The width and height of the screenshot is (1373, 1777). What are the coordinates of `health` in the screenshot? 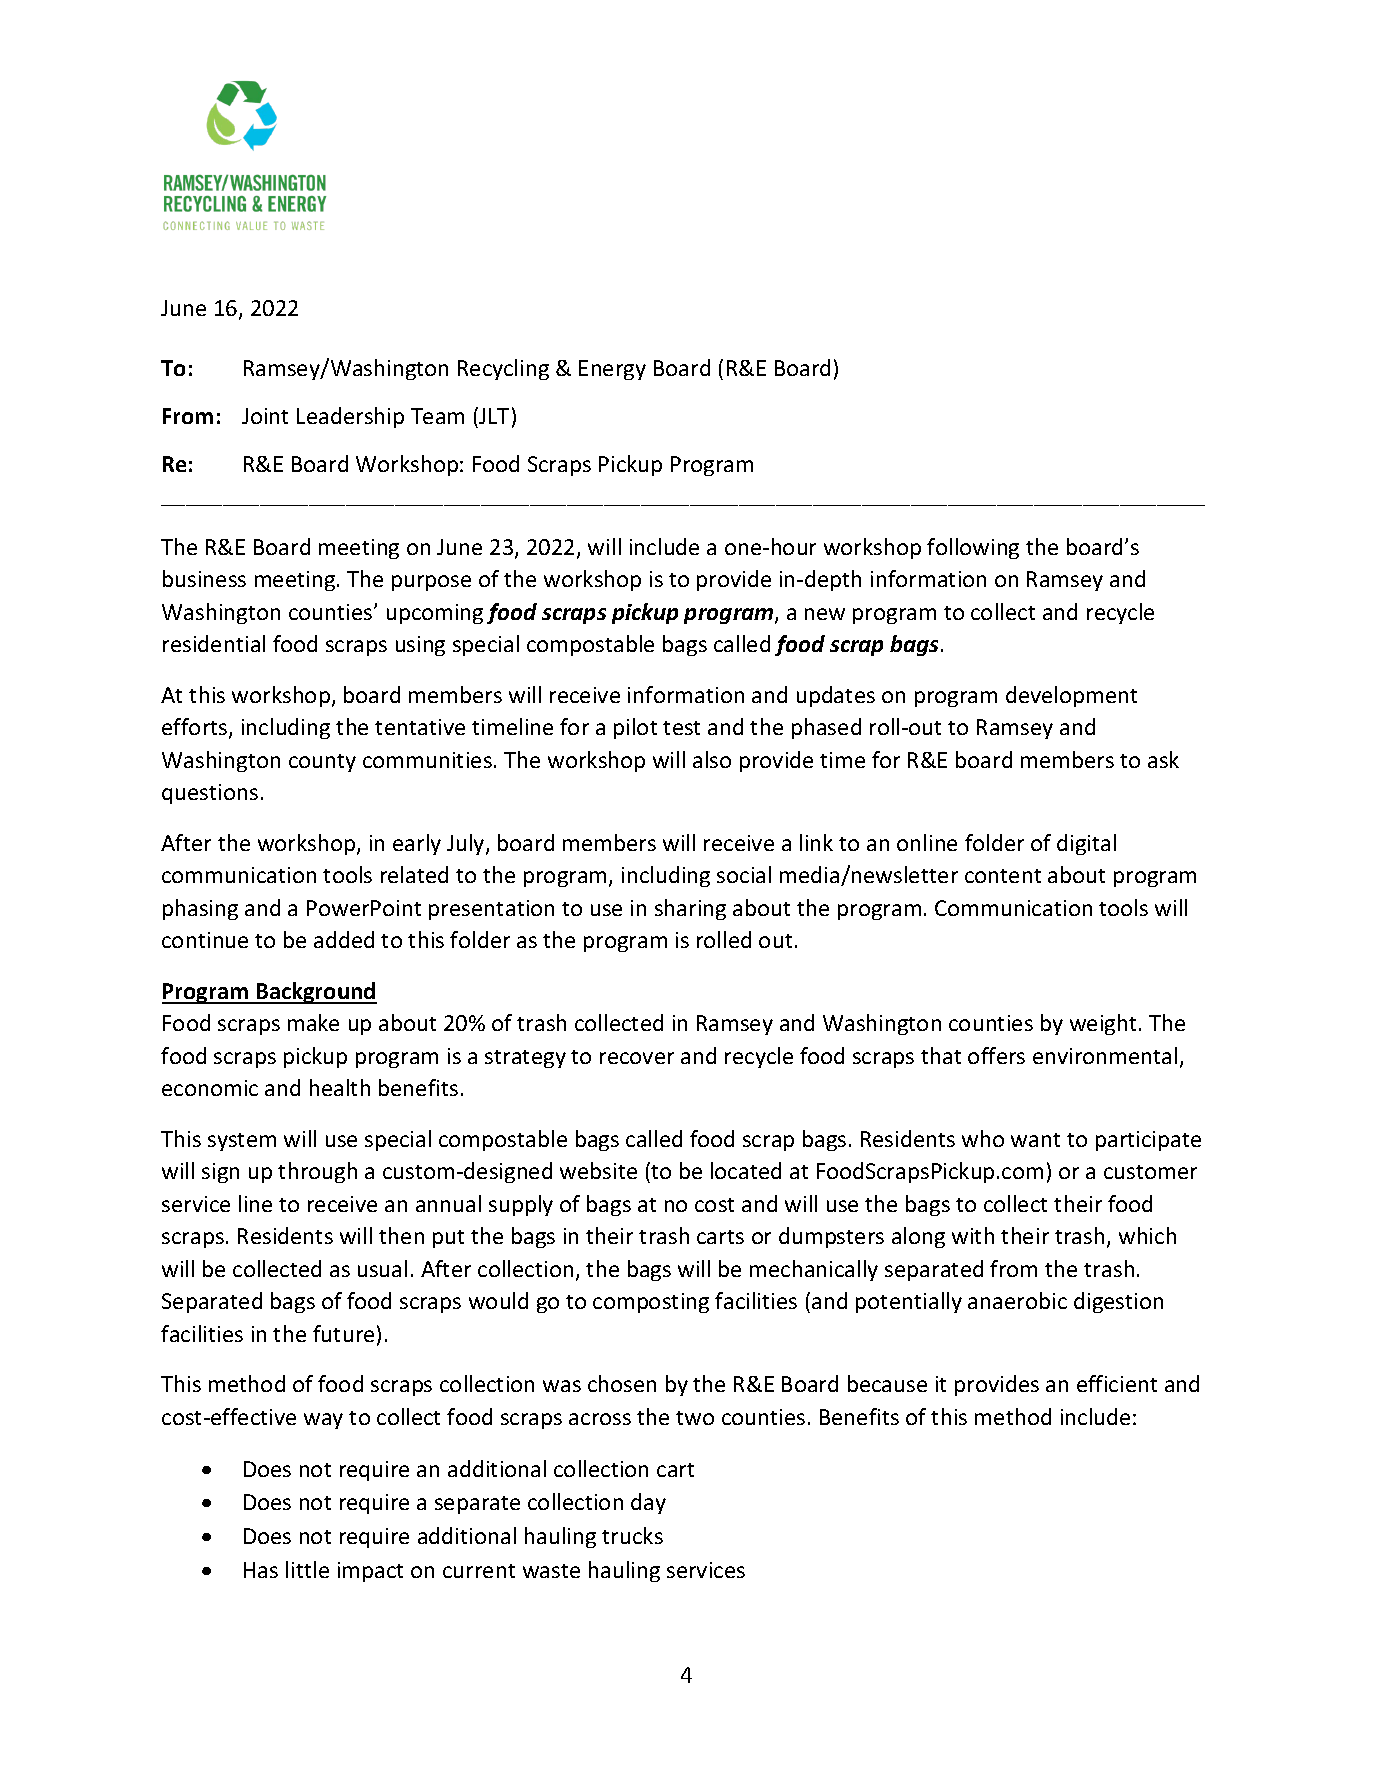 It's located at (340, 1087).
